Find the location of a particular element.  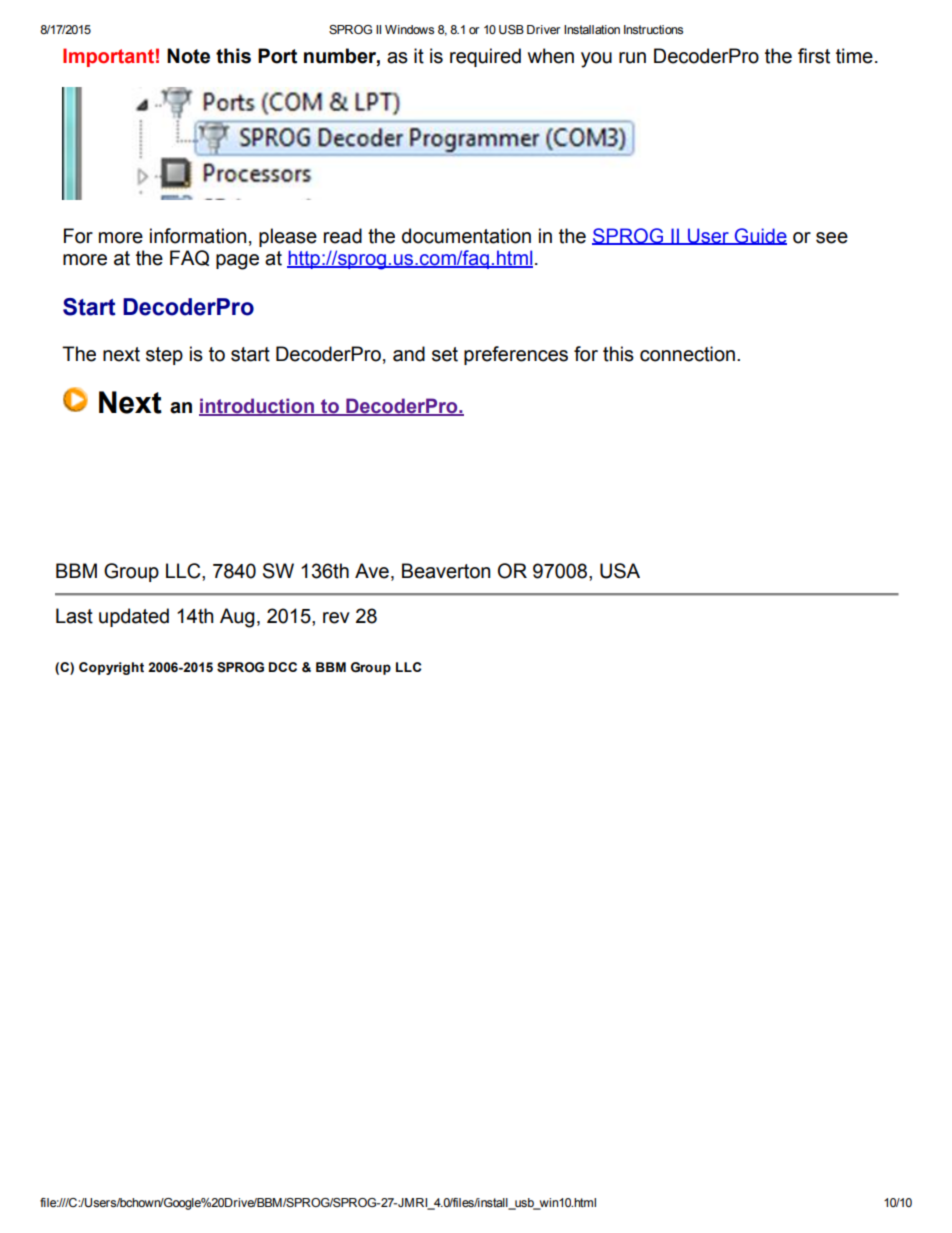

rev is located at coordinates (336, 618).
